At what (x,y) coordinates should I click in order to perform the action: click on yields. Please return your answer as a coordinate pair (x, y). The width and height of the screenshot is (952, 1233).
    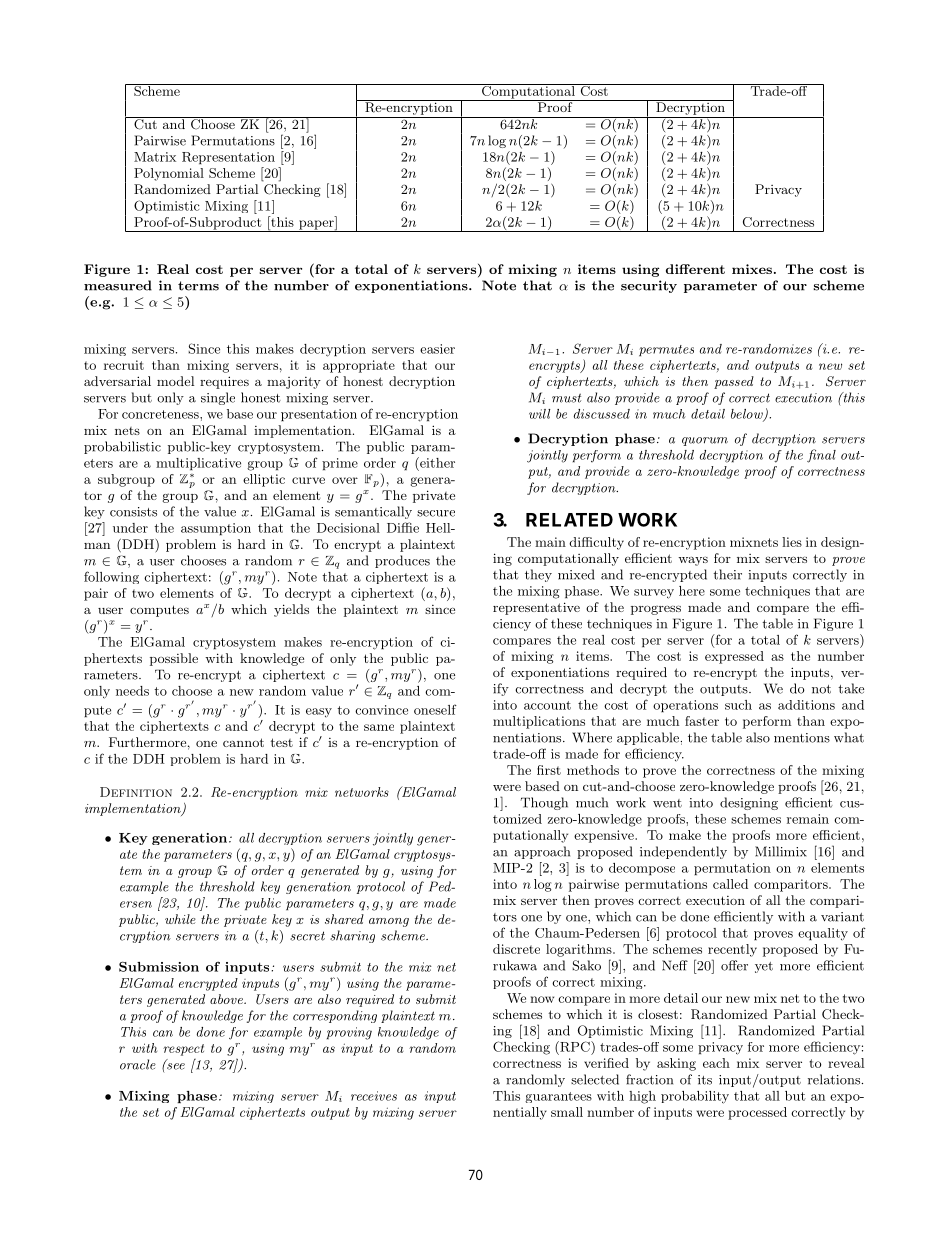
    Looking at the image, I should click on (291, 610).
